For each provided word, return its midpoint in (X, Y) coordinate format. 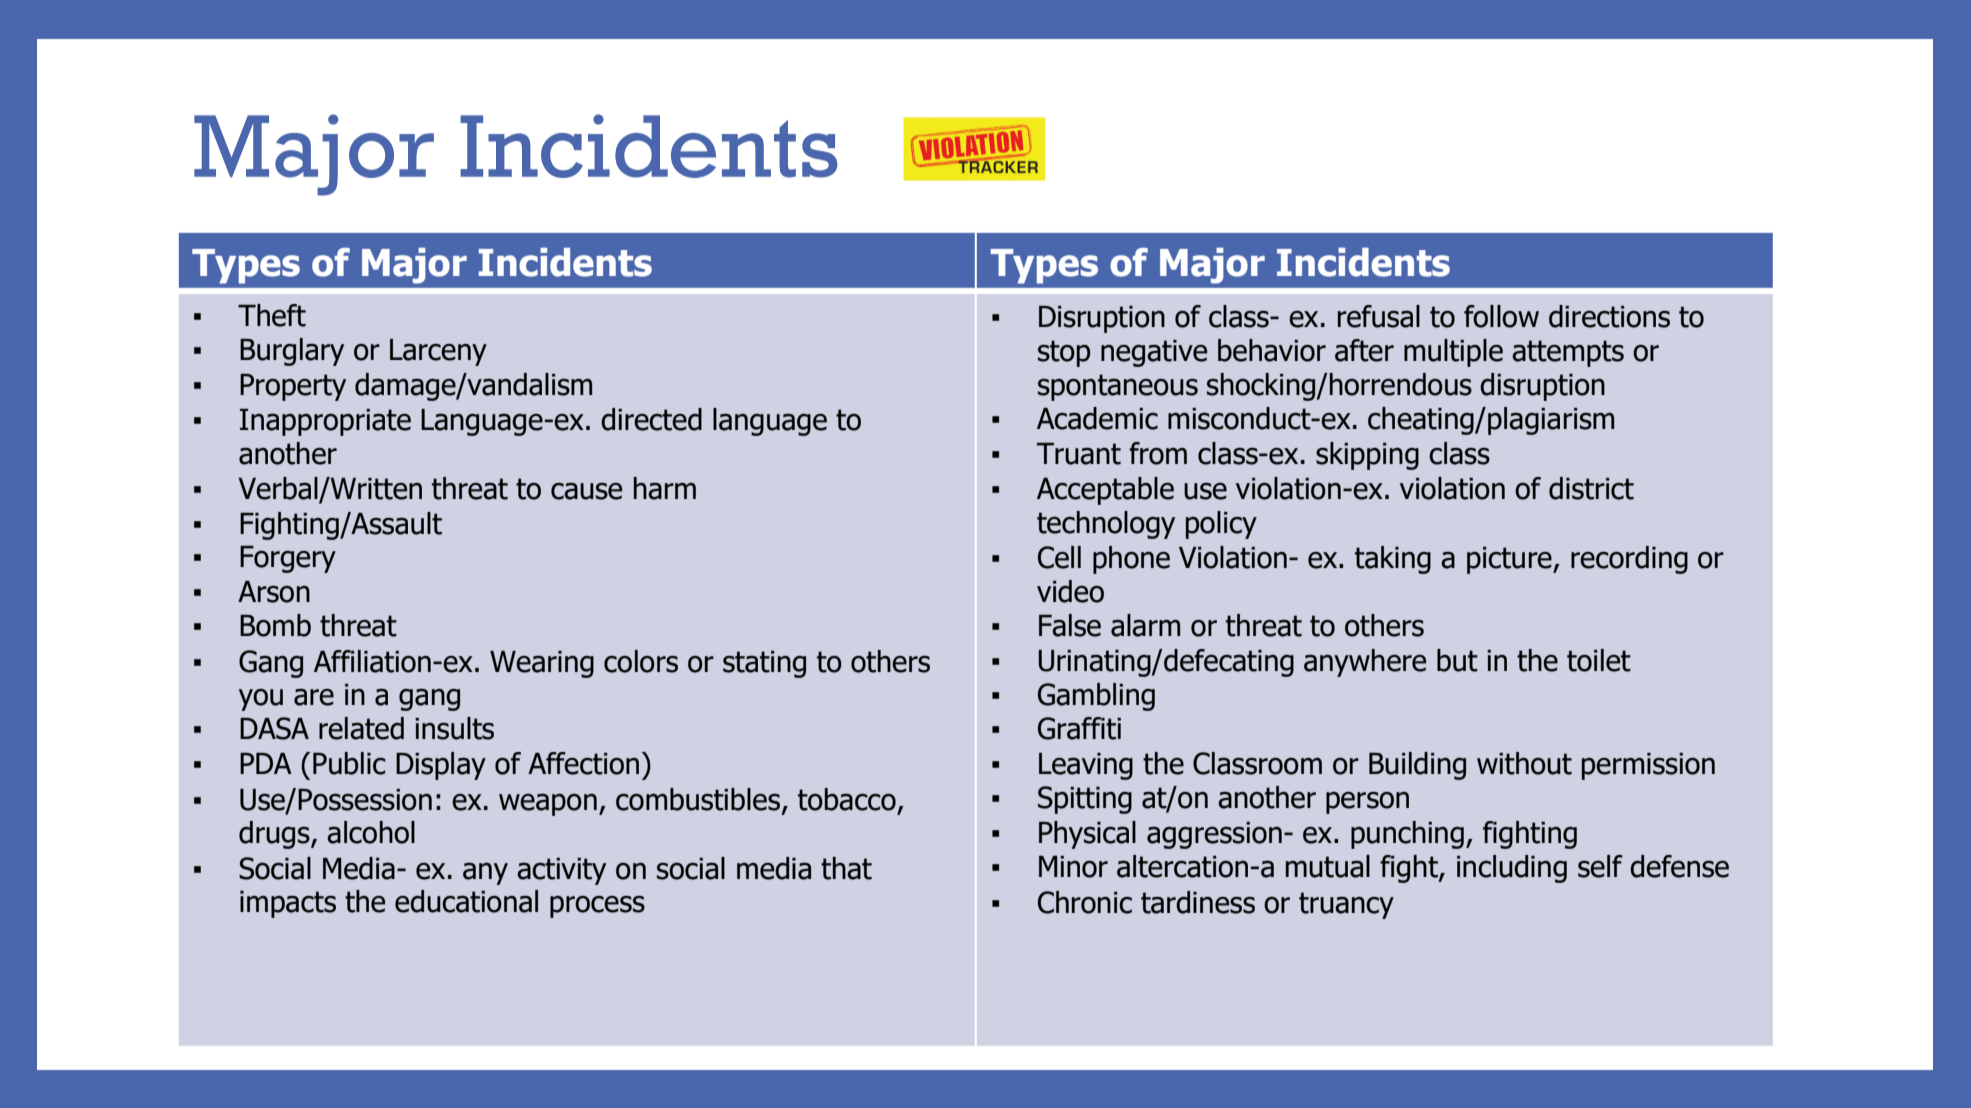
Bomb (275, 625)
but (1457, 660)
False (1070, 625)
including (1512, 869)
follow (1501, 316)
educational (466, 901)
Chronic (1085, 902)
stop (1064, 353)
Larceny (438, 352)
